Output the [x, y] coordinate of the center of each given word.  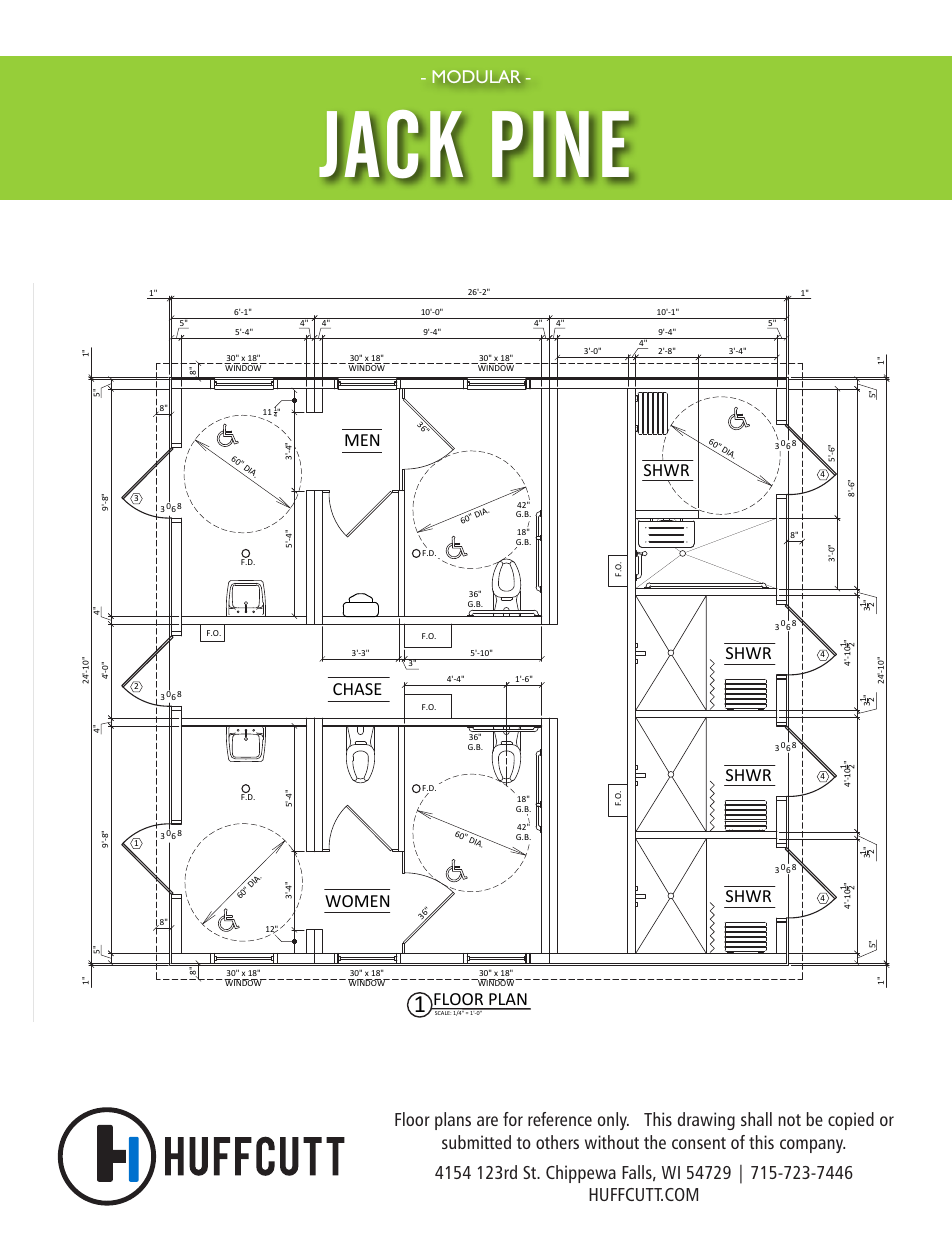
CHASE [357, 689]
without [612, 1142]
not [789, 1120]
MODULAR [477, 76]
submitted [476, 1142]
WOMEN [357, 901]
